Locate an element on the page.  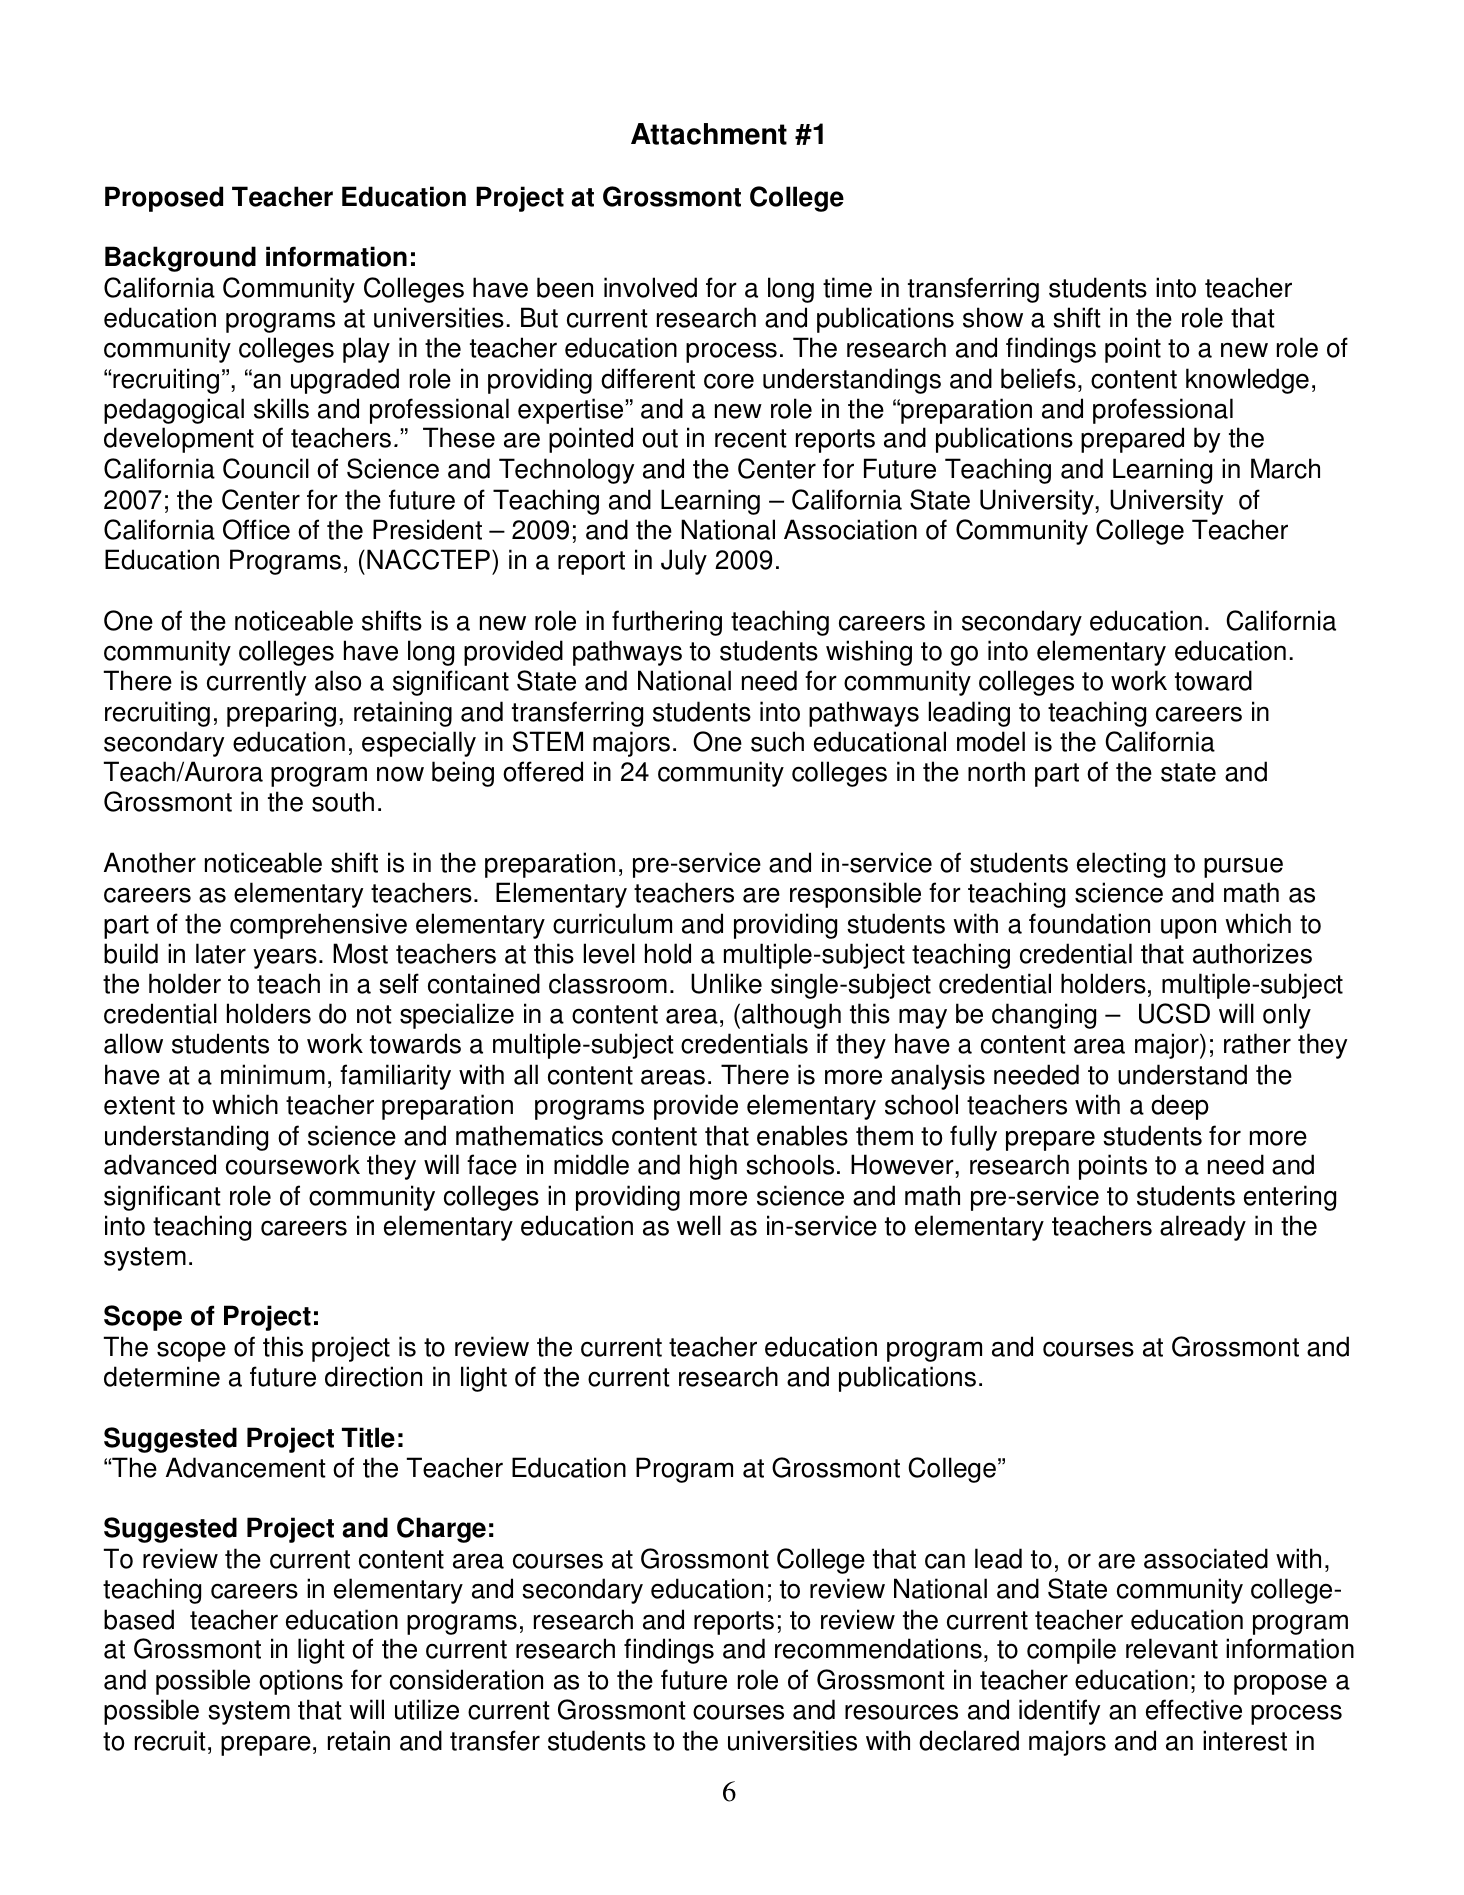
Background is located at coordinates (180, 259).
